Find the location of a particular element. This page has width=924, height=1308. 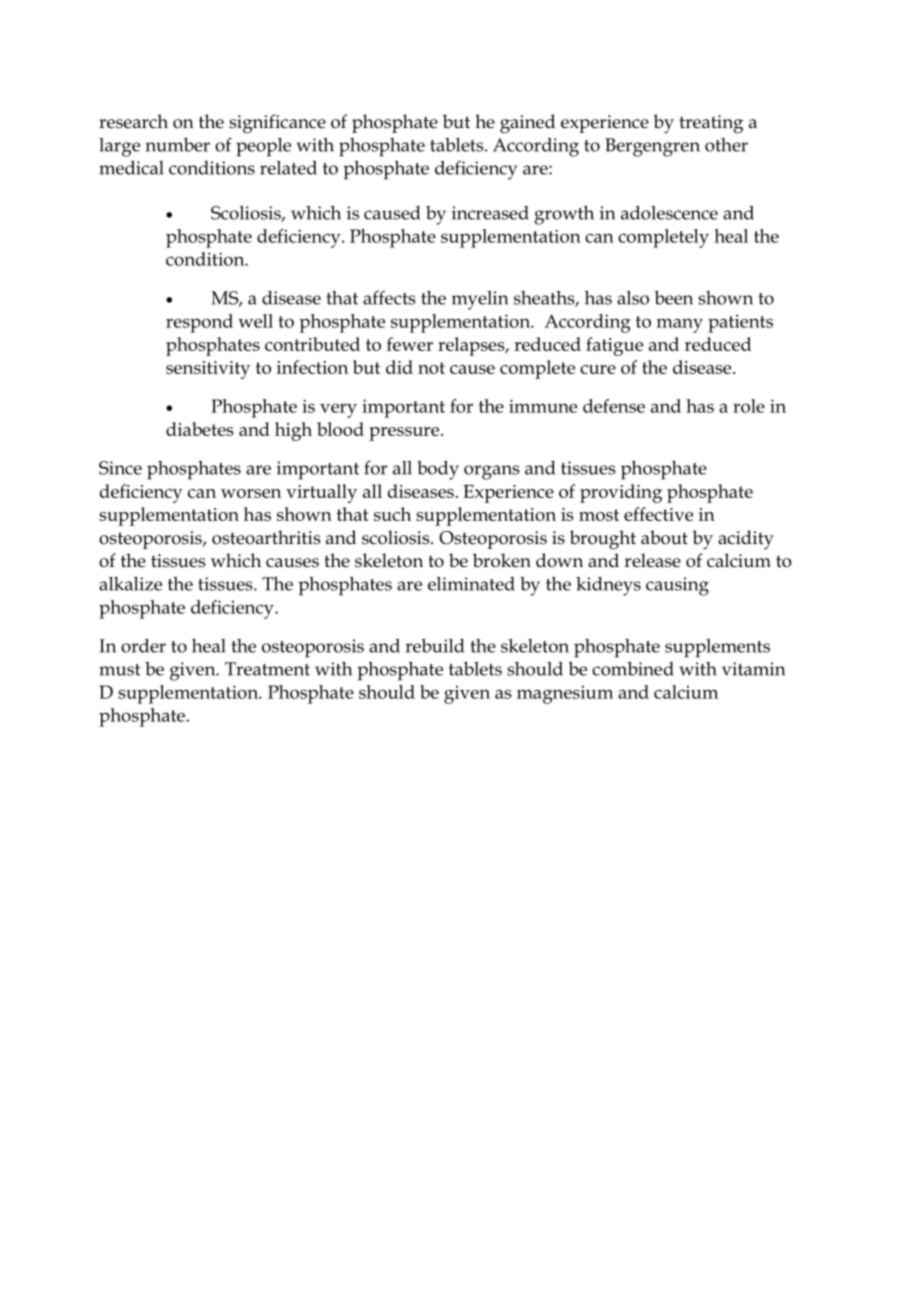

myelin is located at coordinates (480, 300).
